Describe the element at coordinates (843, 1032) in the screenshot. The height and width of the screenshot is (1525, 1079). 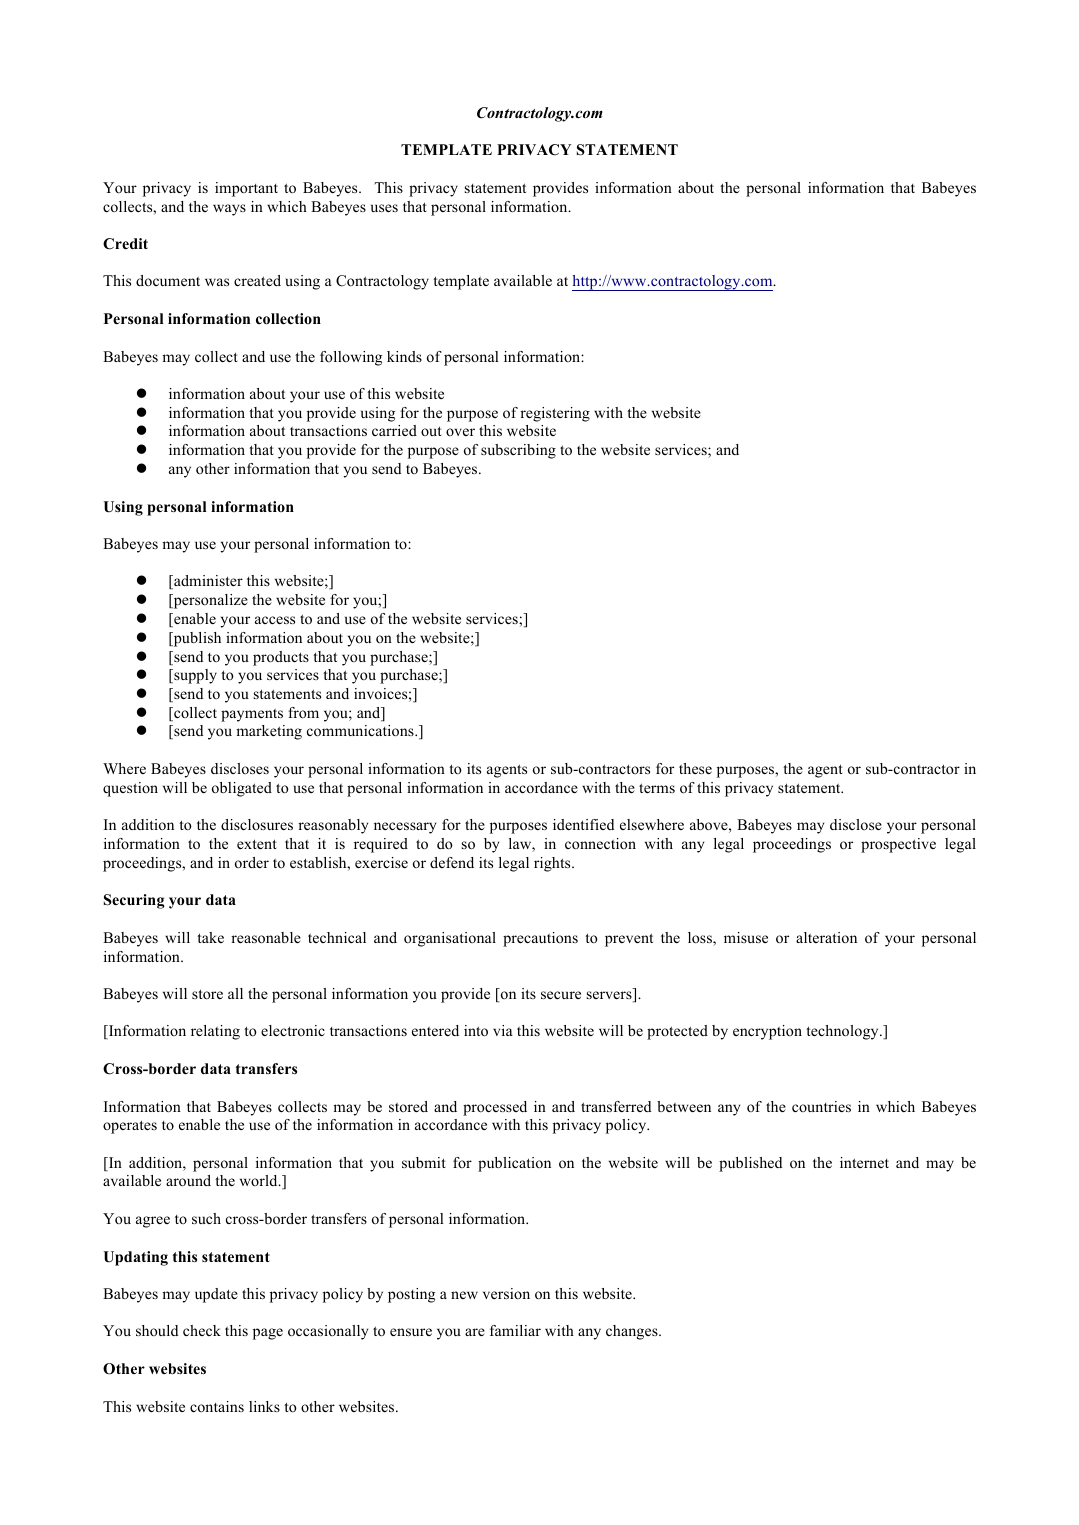
I see `technology` at that location.
